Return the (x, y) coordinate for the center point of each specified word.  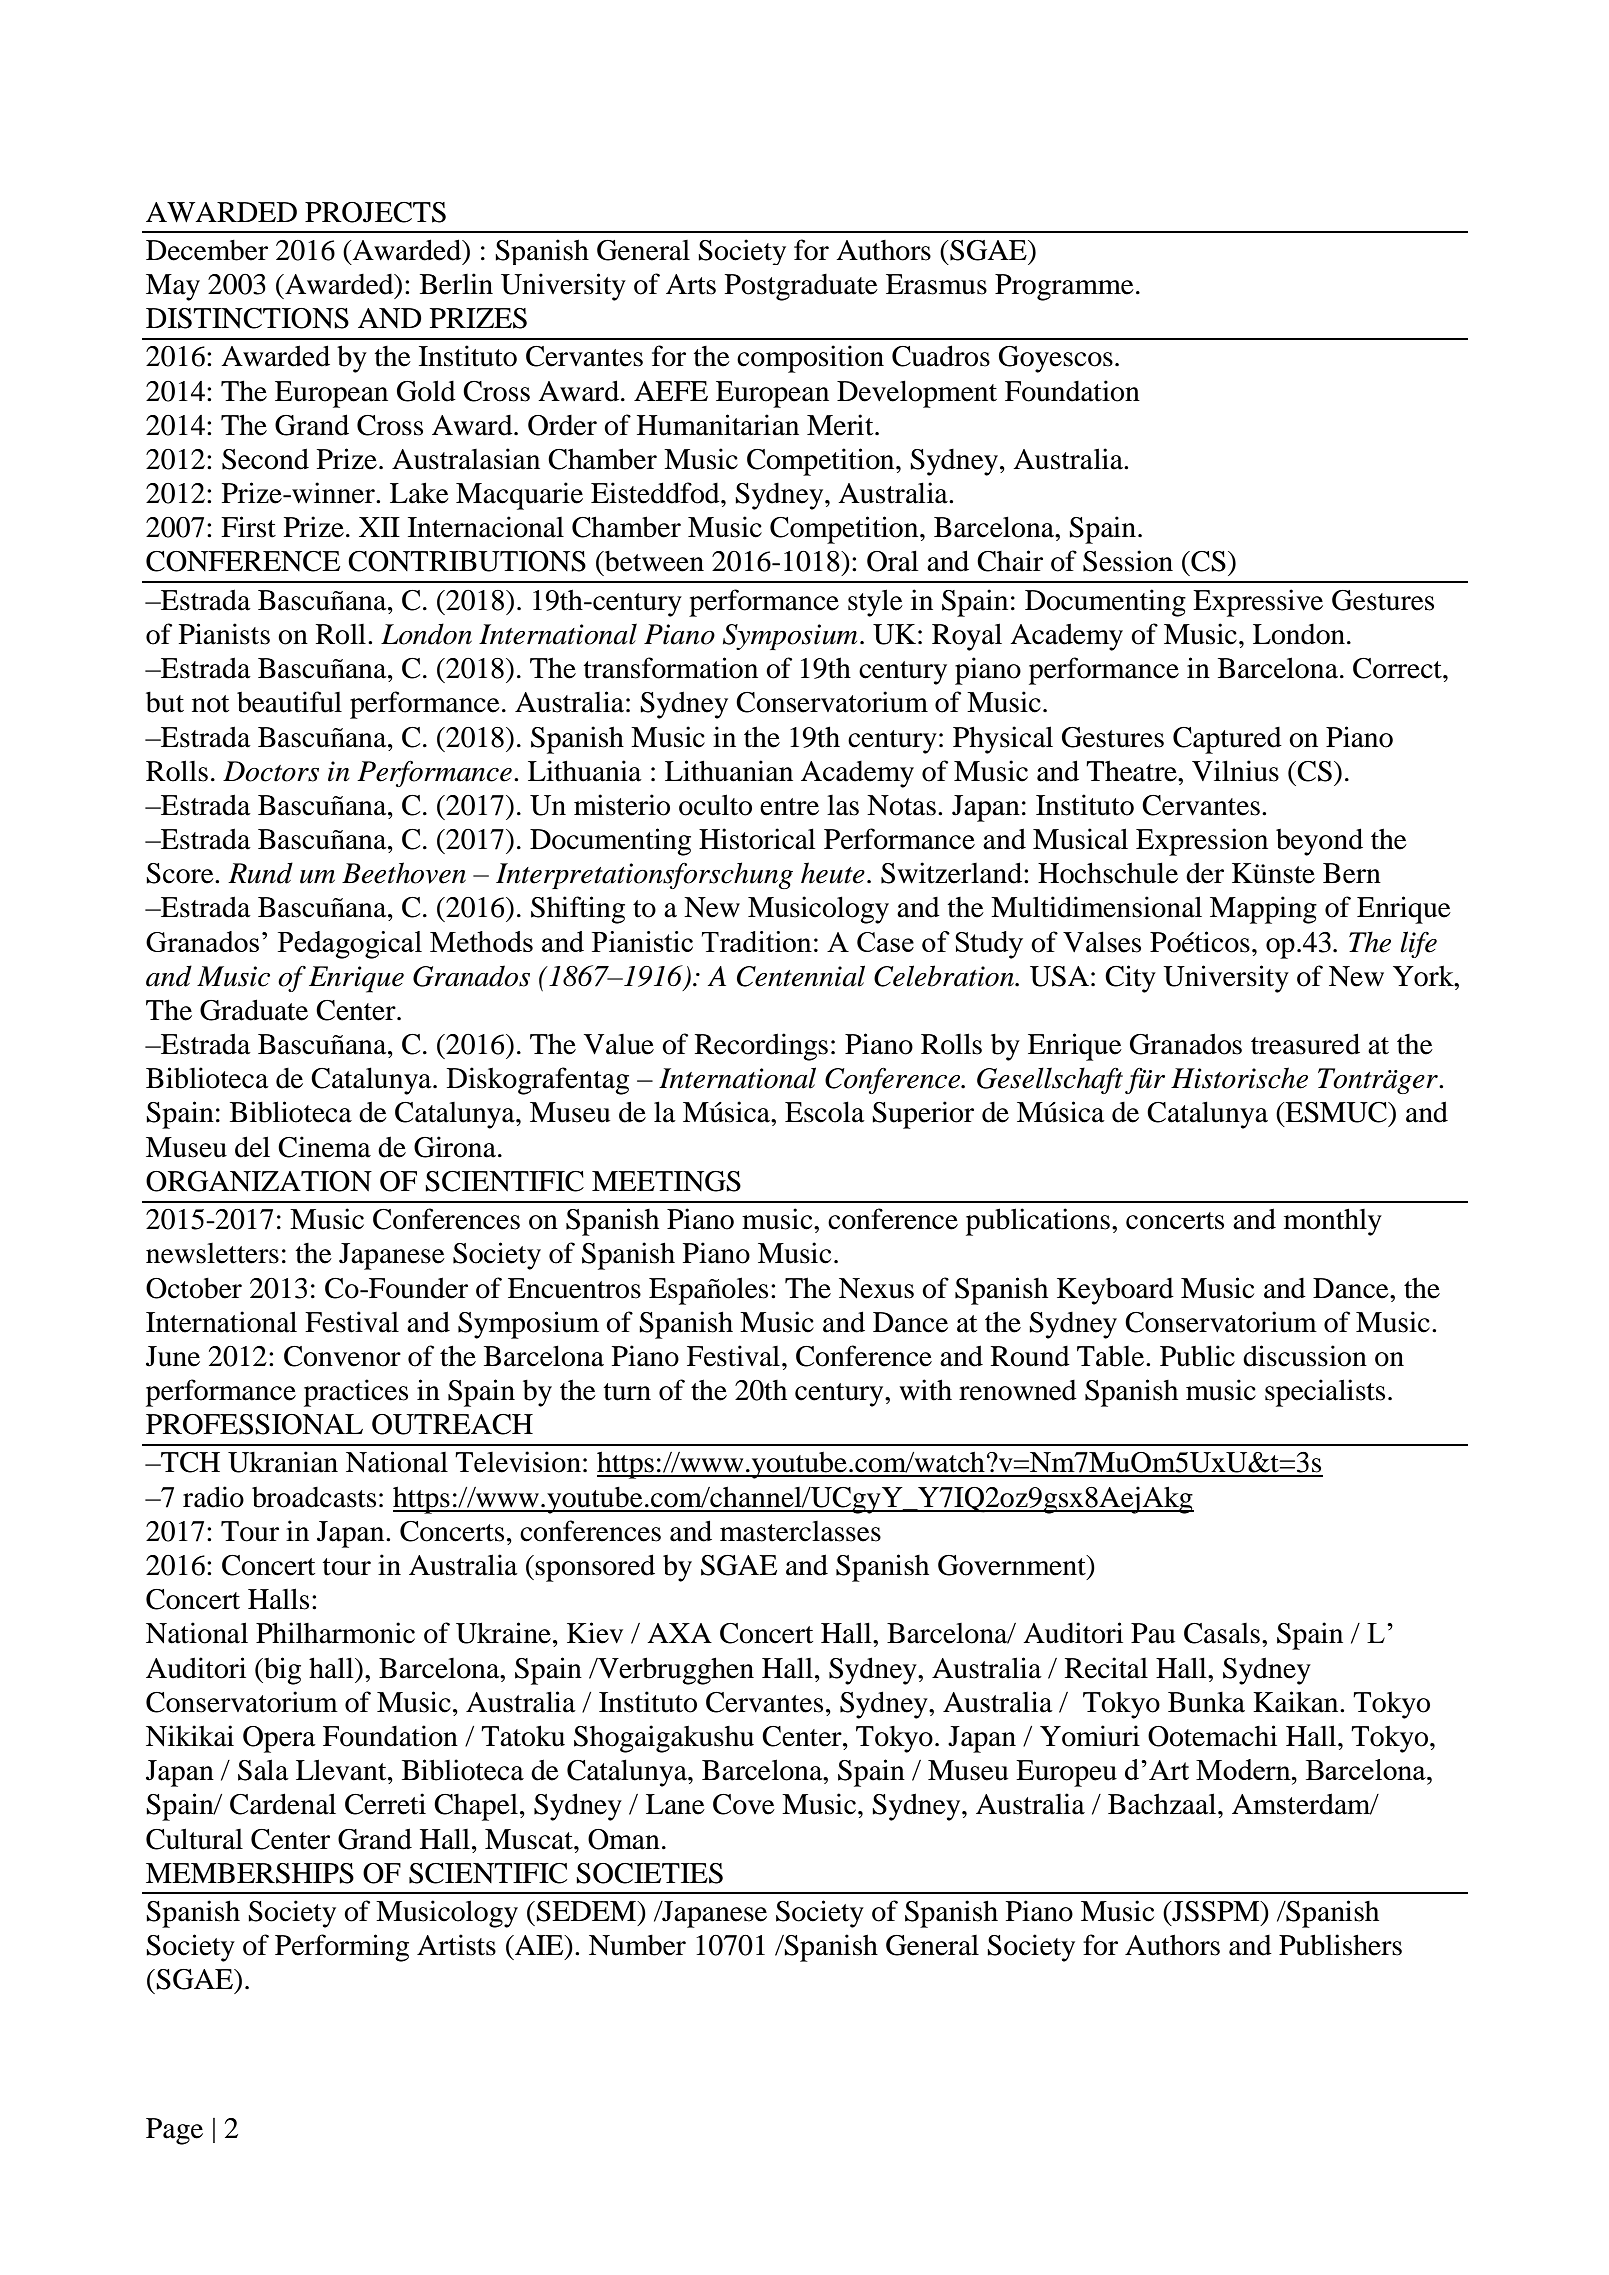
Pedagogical (350, 945)
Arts (691, 284)
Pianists (224, 634)
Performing (342, 1948)
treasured (1305, 1044)
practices (356, 1393)
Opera (279, 1739)
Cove (744, 1804)
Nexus (876, 1288)
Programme (1064, 287)
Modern (1244, 1769)
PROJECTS (375, 212)
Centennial (801, 976)
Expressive (1258, 603)
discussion (1305, 1356)
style (875, 603)
